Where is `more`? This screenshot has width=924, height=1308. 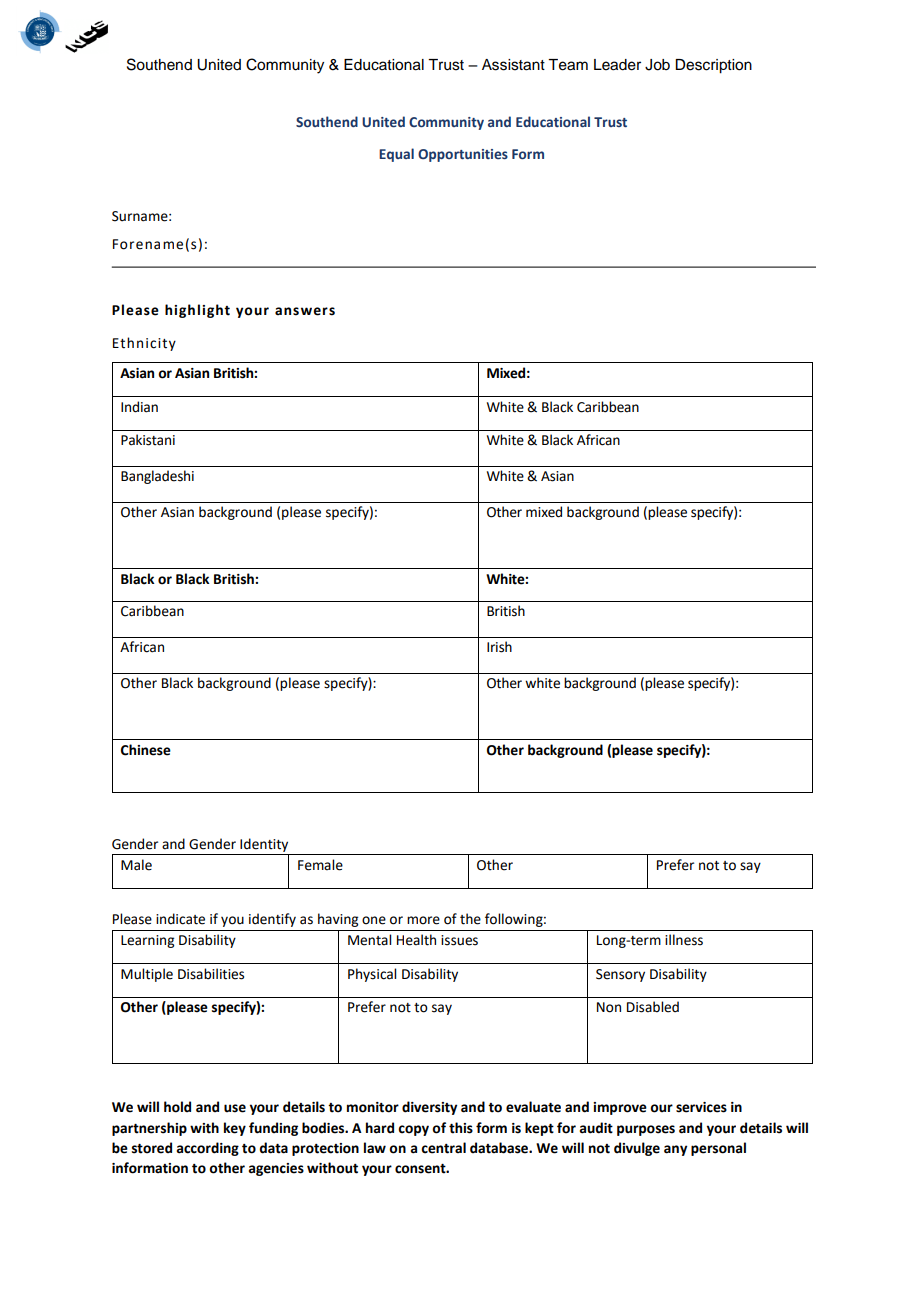
more is located at coordinates (423, 920).
